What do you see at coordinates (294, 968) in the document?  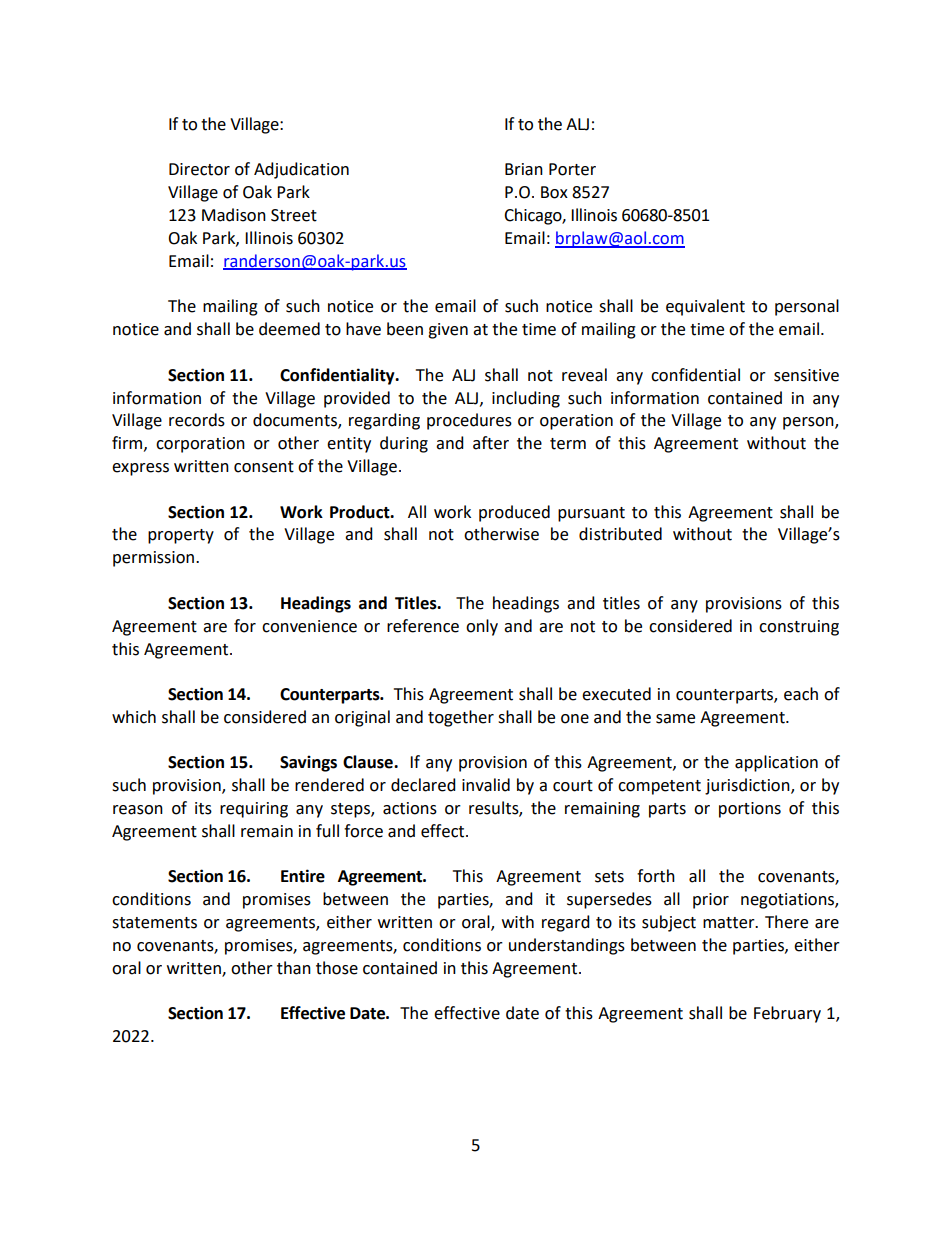 I see `than` at bounding box center [294, 968].
